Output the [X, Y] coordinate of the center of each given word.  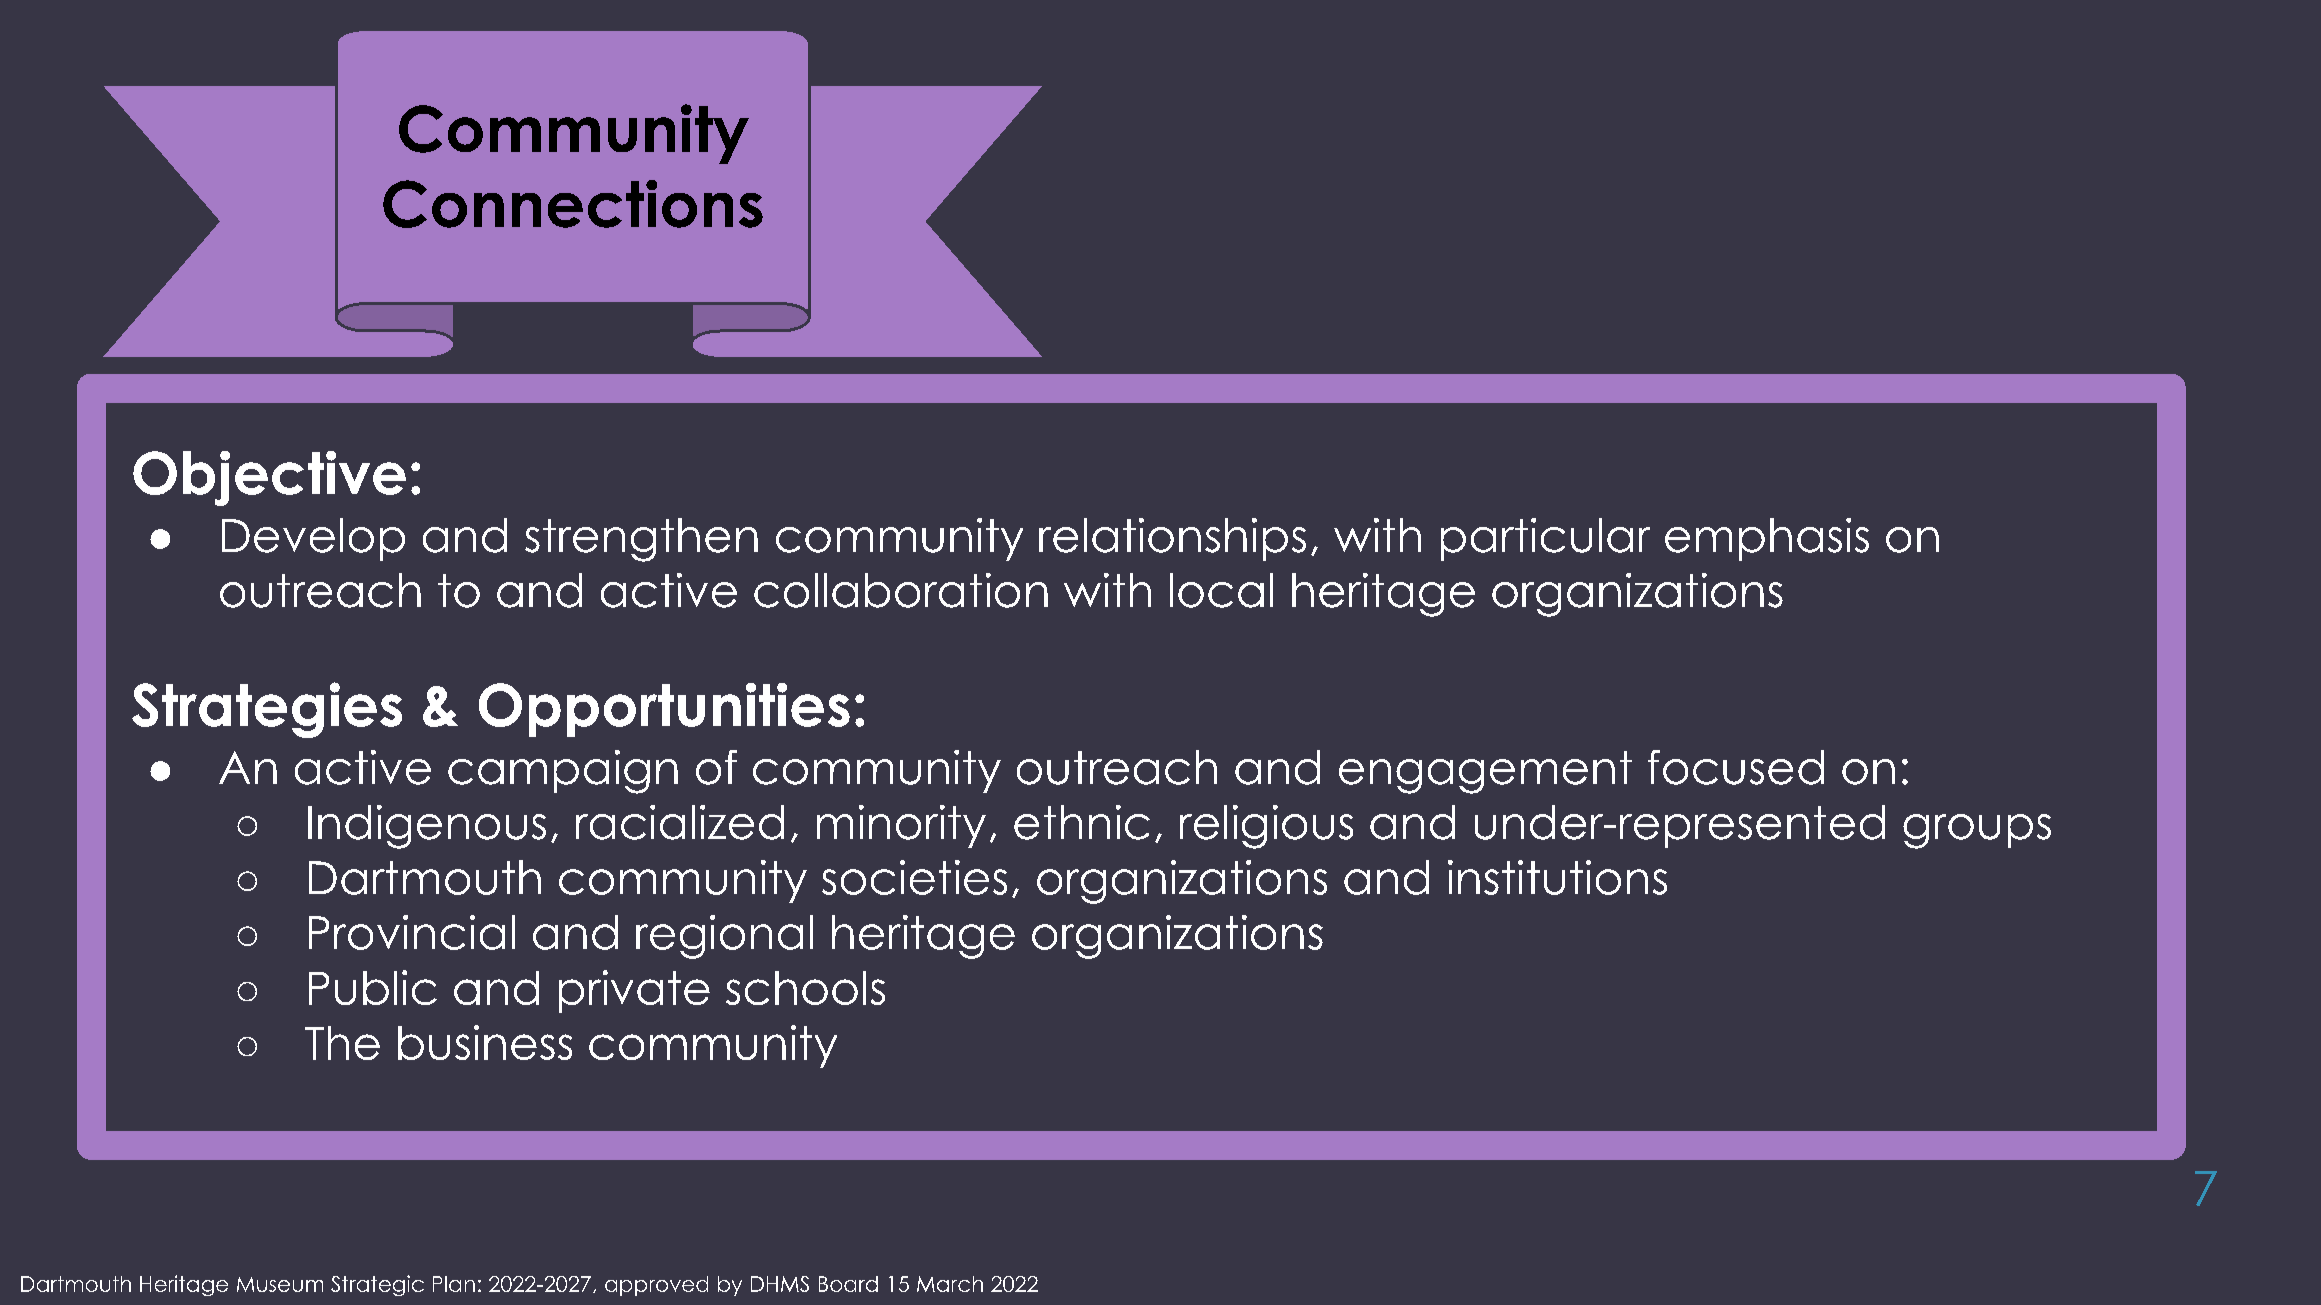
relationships [1172, 539]
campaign [563, 772]
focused [1736, 767]
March [950, 1284]
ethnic [1082, 822]
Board [848, 1284]
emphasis [1767, 539]
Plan [454, 1284]
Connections [573, 204]
